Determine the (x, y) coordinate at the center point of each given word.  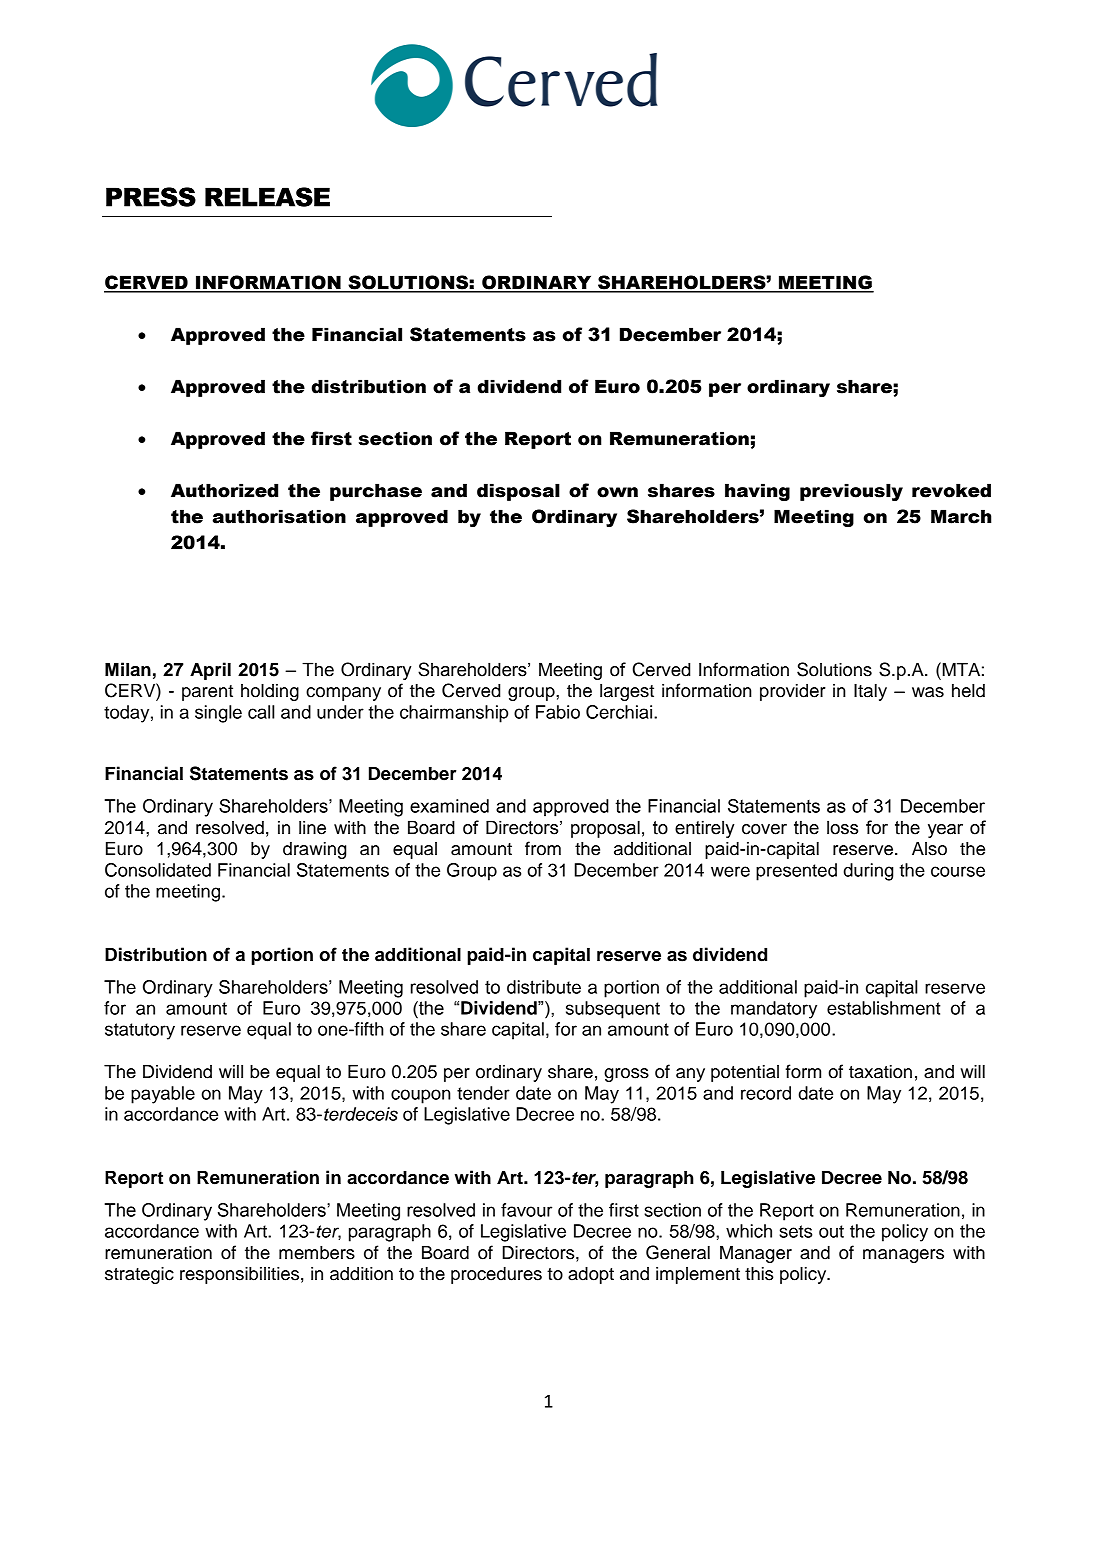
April (210, 671)
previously (851, 492)
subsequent (613, 1010)
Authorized (224, 490)
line (312, 827)
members (317, 1252)
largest (627, 692)
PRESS (151, 197)
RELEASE (267, 197)
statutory (140, 1031)
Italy (870, 692)
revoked (951, 490)
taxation (880, 1071)
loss (842, 827)
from (543, 848)
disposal (518, 492)
